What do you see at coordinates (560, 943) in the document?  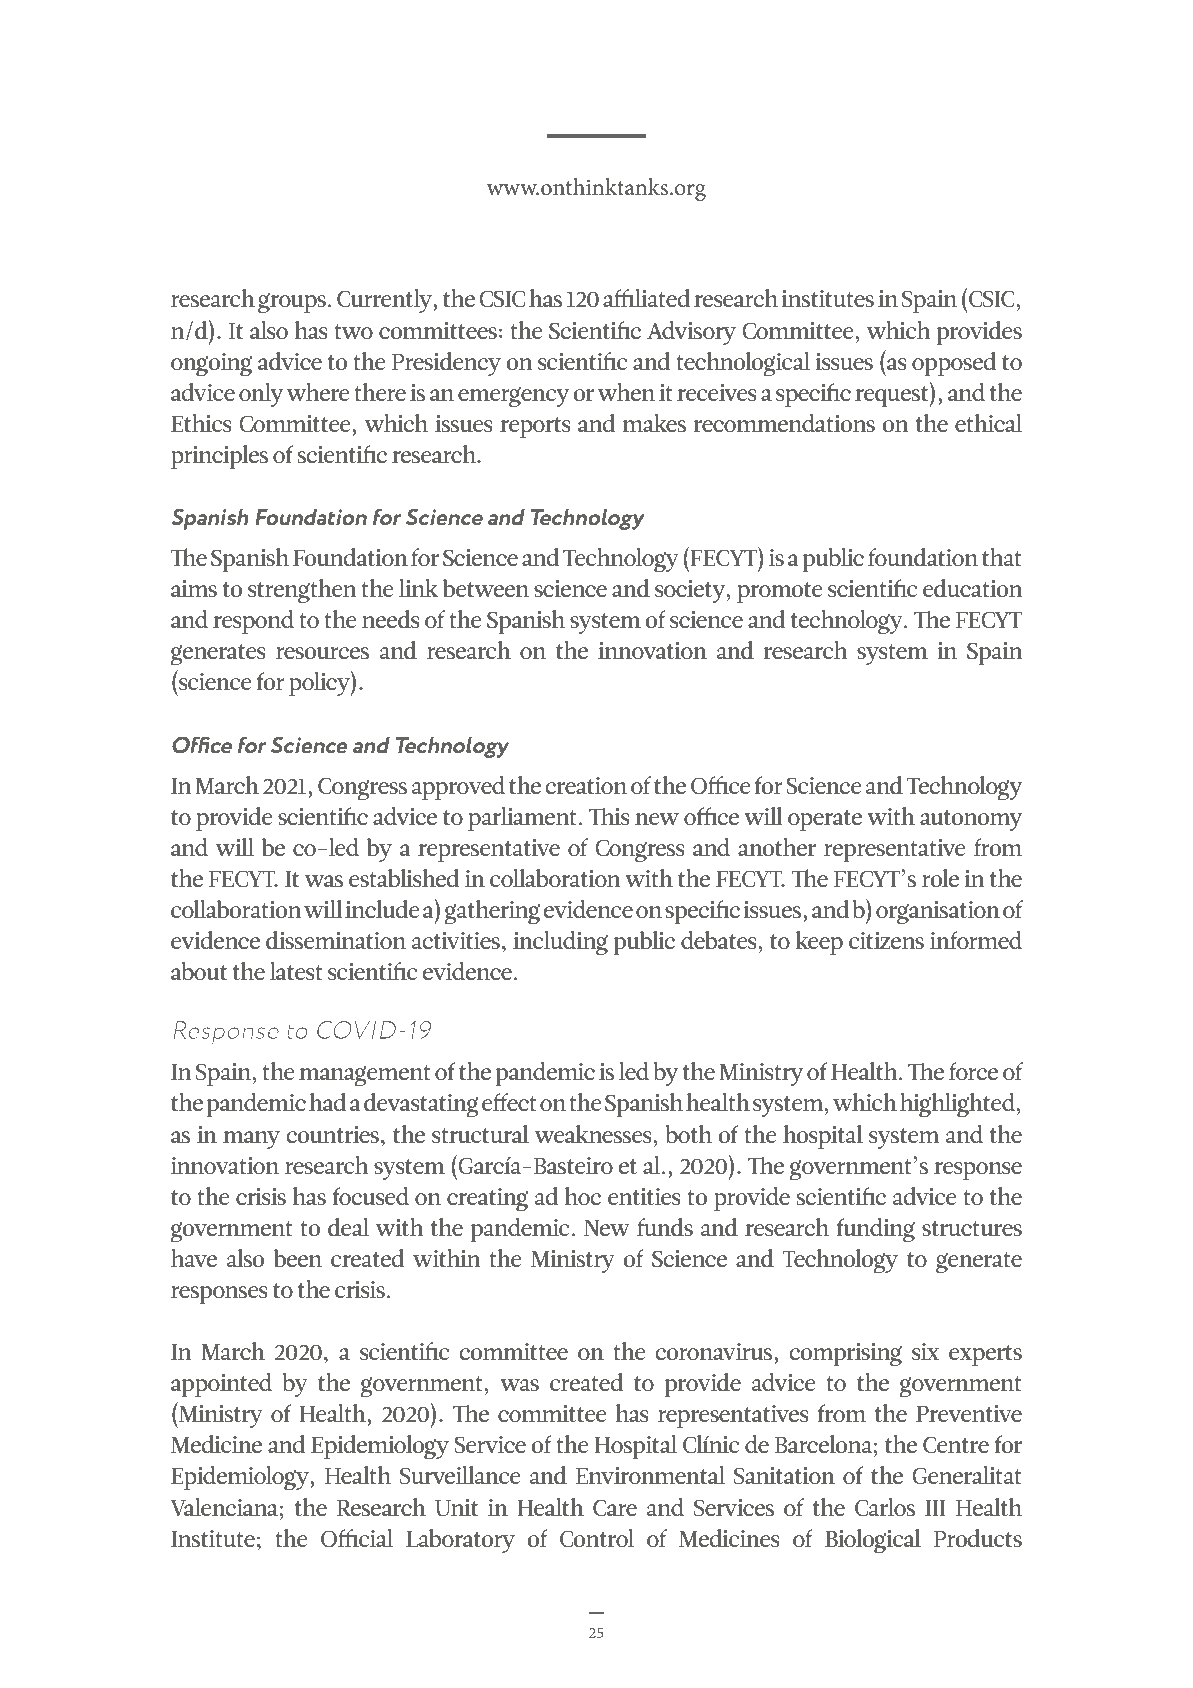 I see `including` at bounding box center [560, 943].
